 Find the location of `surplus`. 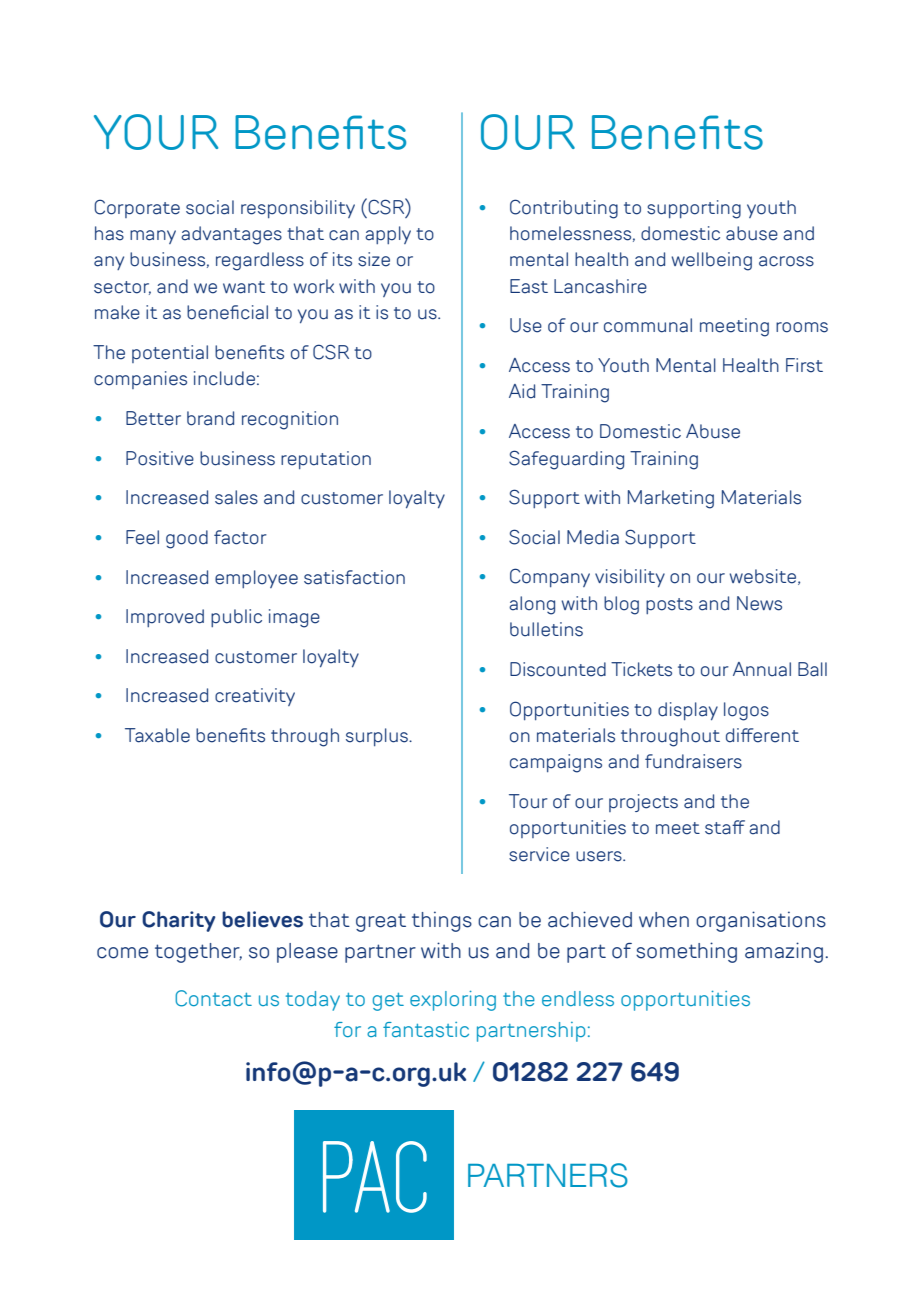

surplus is located at coordinates (378, 737).
